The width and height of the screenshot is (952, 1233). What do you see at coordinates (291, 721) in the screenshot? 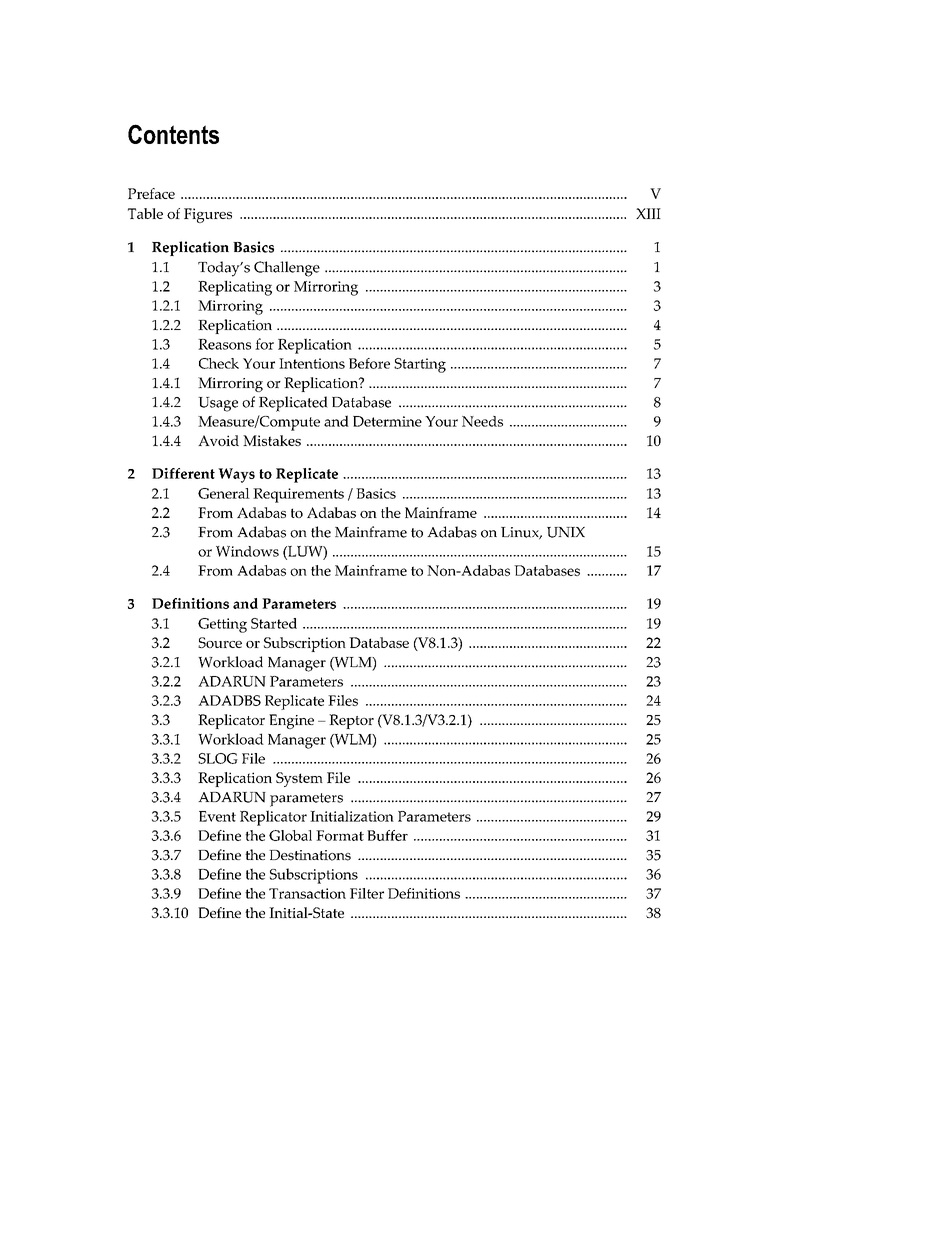
I see `Engine` at bounding box center [291, 721].
